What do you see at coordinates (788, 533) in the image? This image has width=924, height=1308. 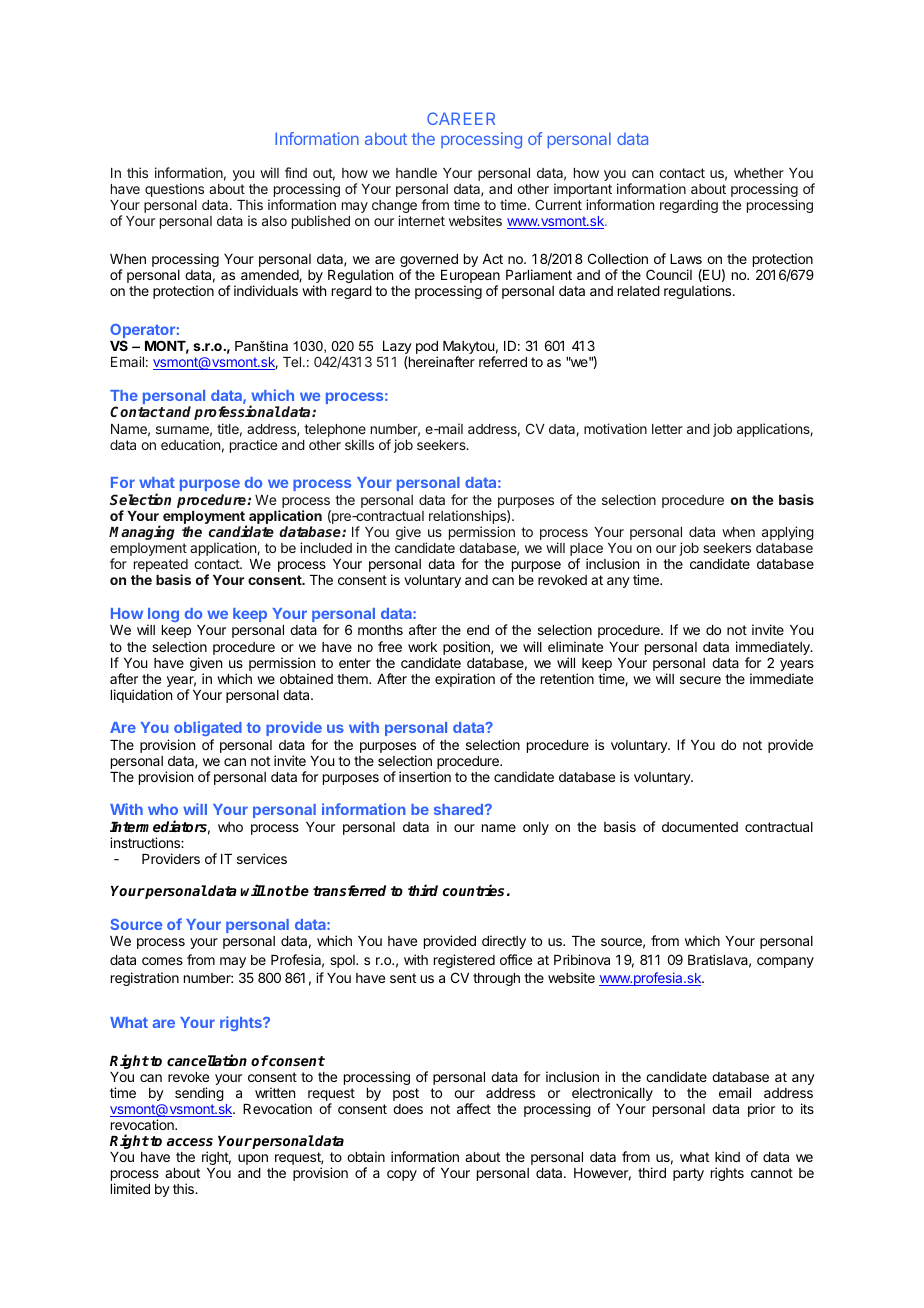 I see `applying` at bounding box center [788, 533].
